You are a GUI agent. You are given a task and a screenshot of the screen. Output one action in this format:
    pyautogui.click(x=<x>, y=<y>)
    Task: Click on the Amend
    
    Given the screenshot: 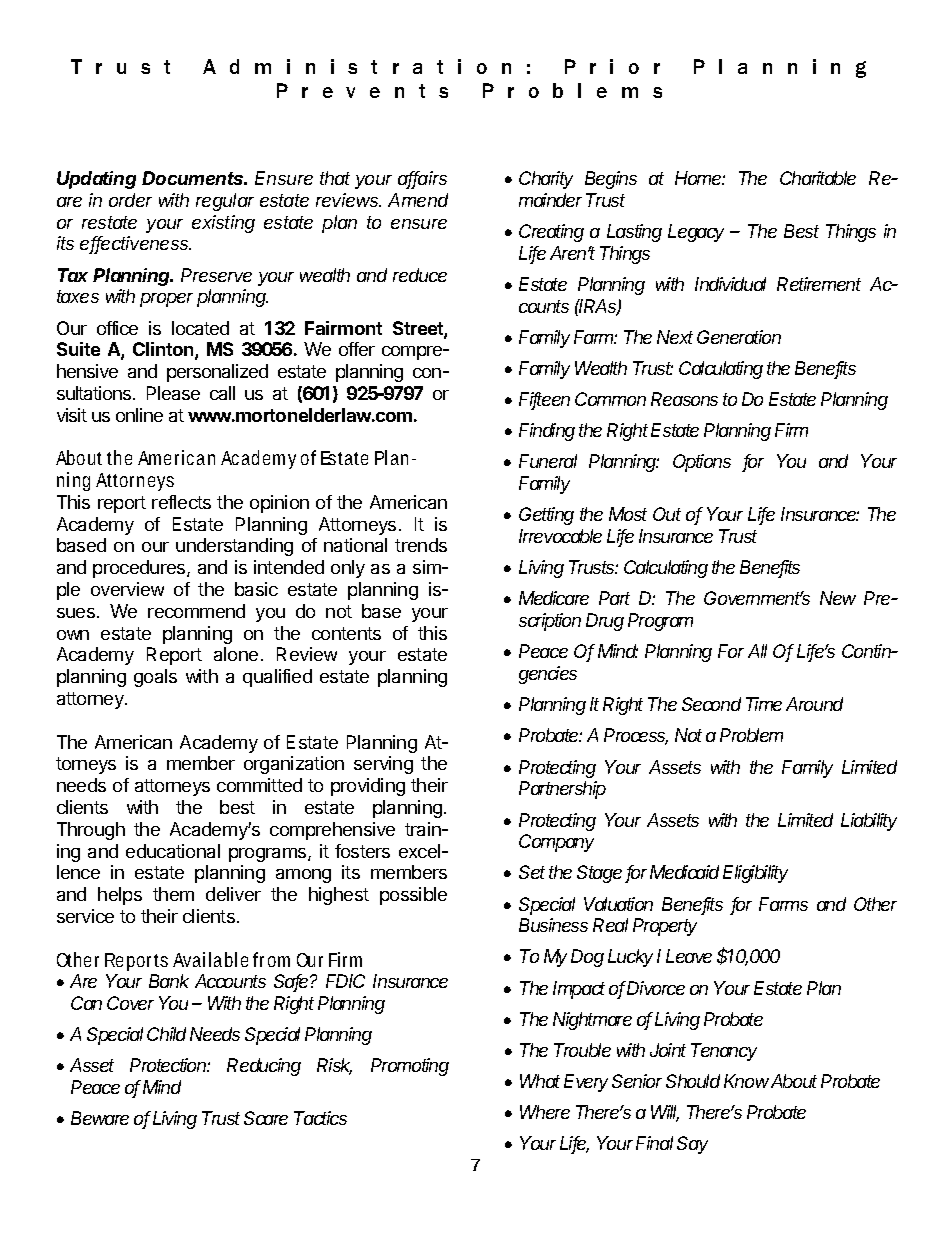 What is the action you would take?
    pyautogui.click(x=418, y=200)
